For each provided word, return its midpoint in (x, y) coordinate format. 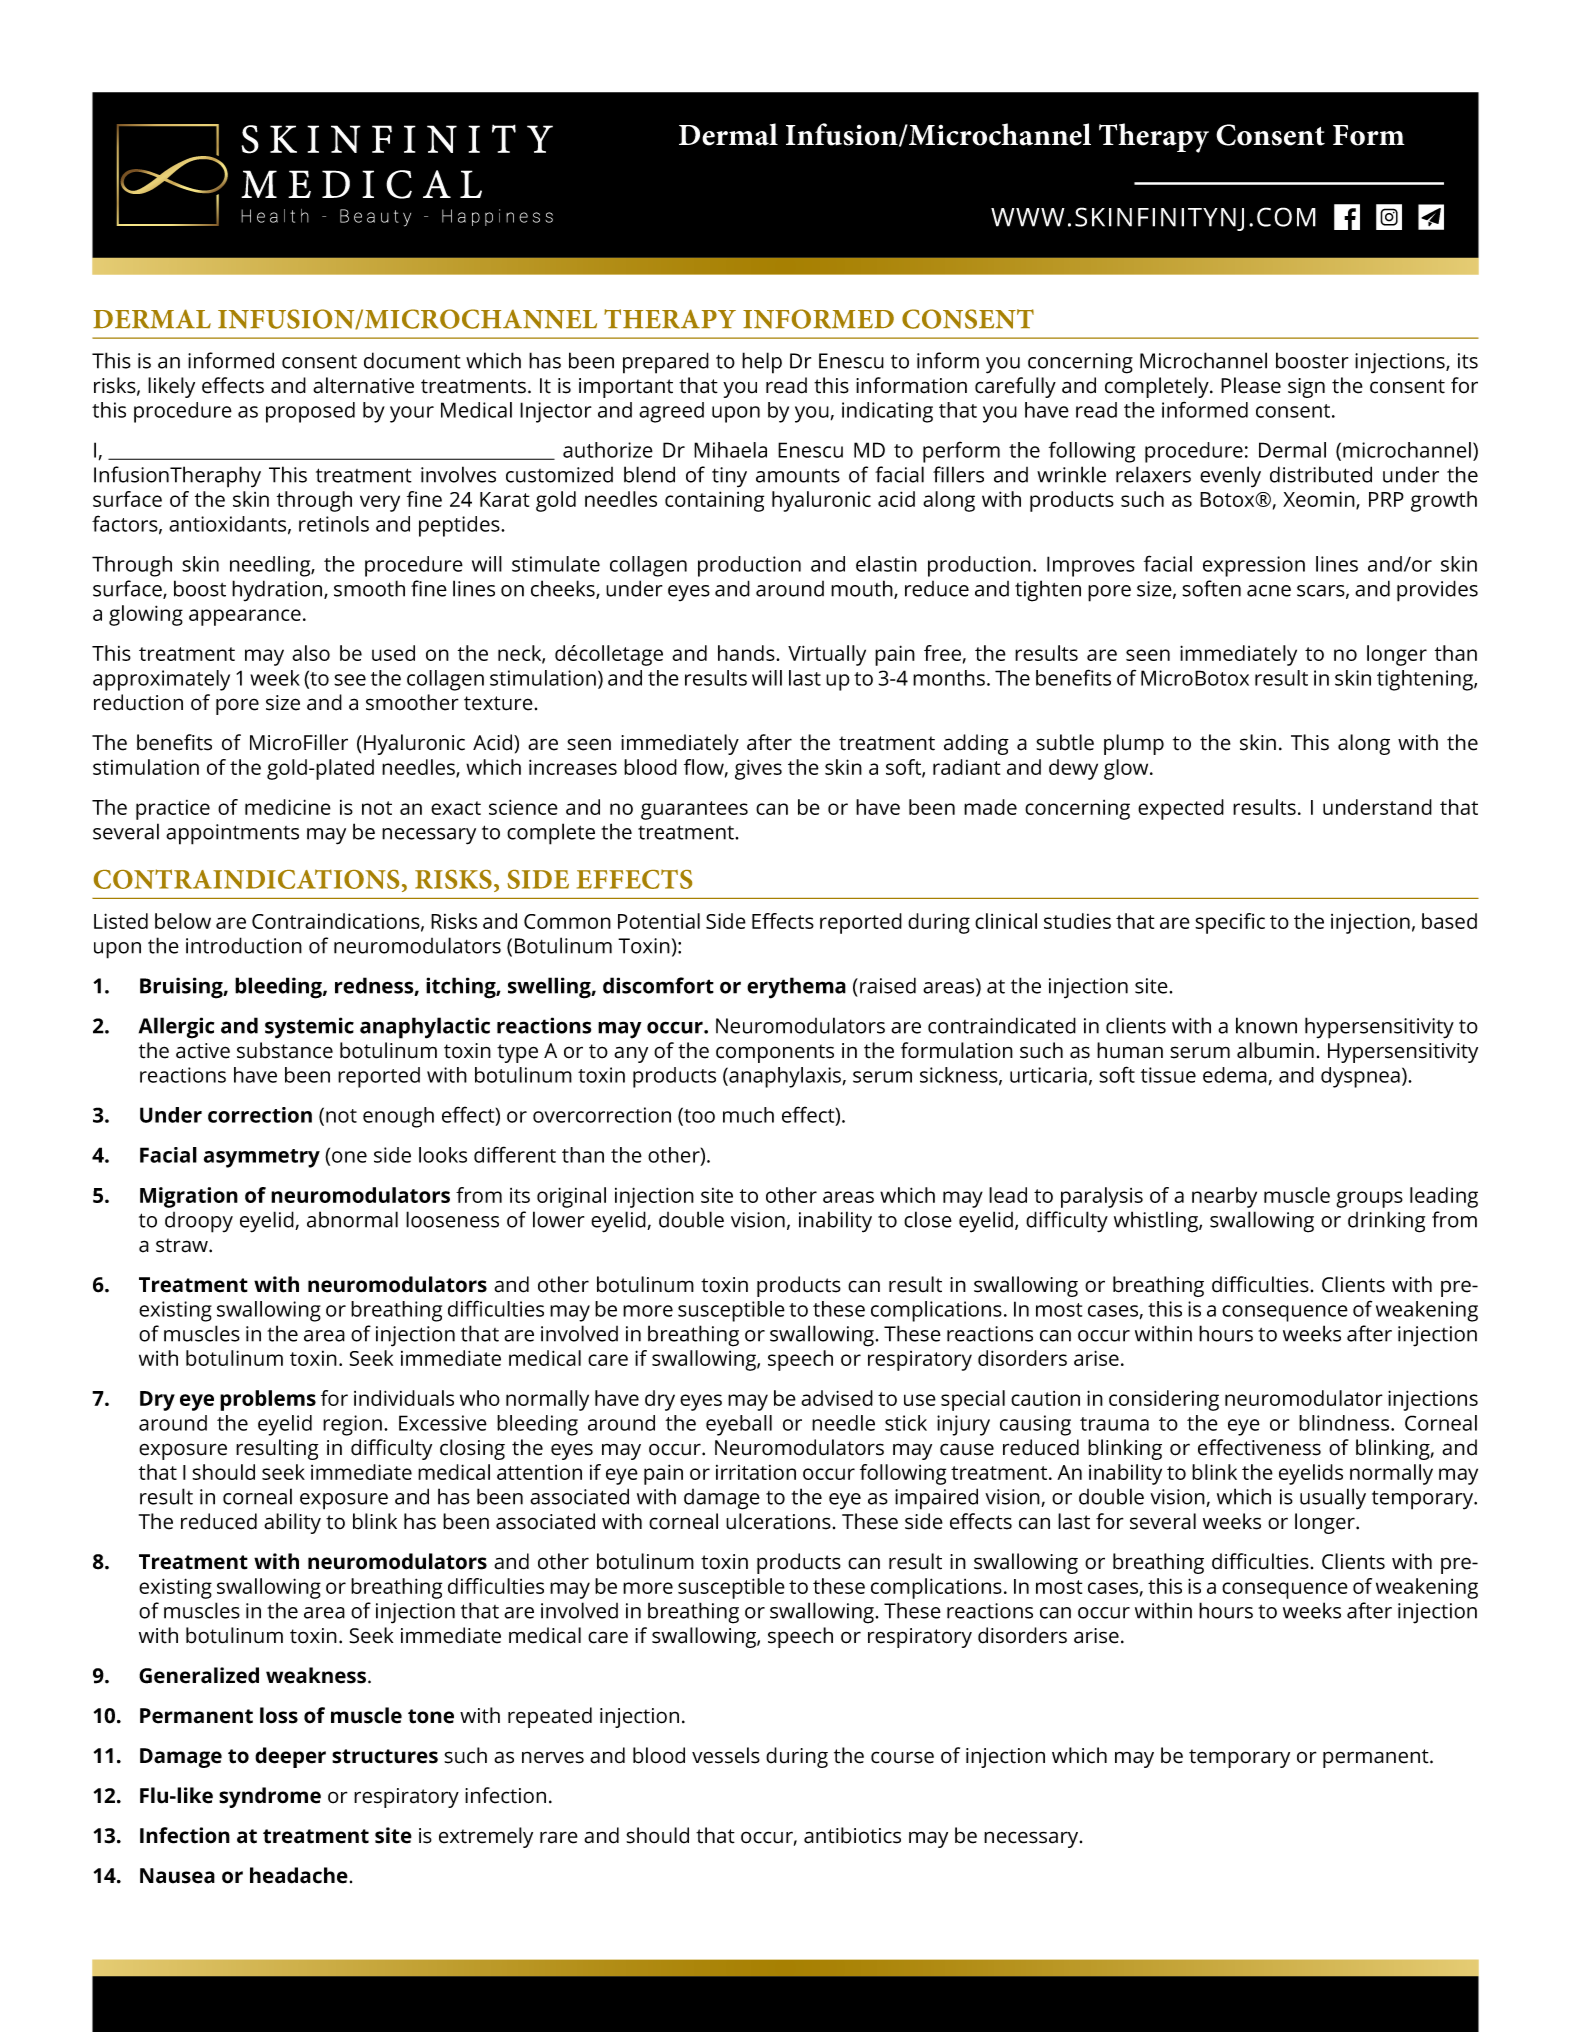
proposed (310, 412)
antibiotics (852, 1835)
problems (268, 1400)
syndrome (270, 1797)
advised (837, 1398)
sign (1306, 388)
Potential (659, 921)
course (902, 1757)
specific (1230, 923)
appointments (232, 834)
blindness (1345, 1423)
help (762, 363)
